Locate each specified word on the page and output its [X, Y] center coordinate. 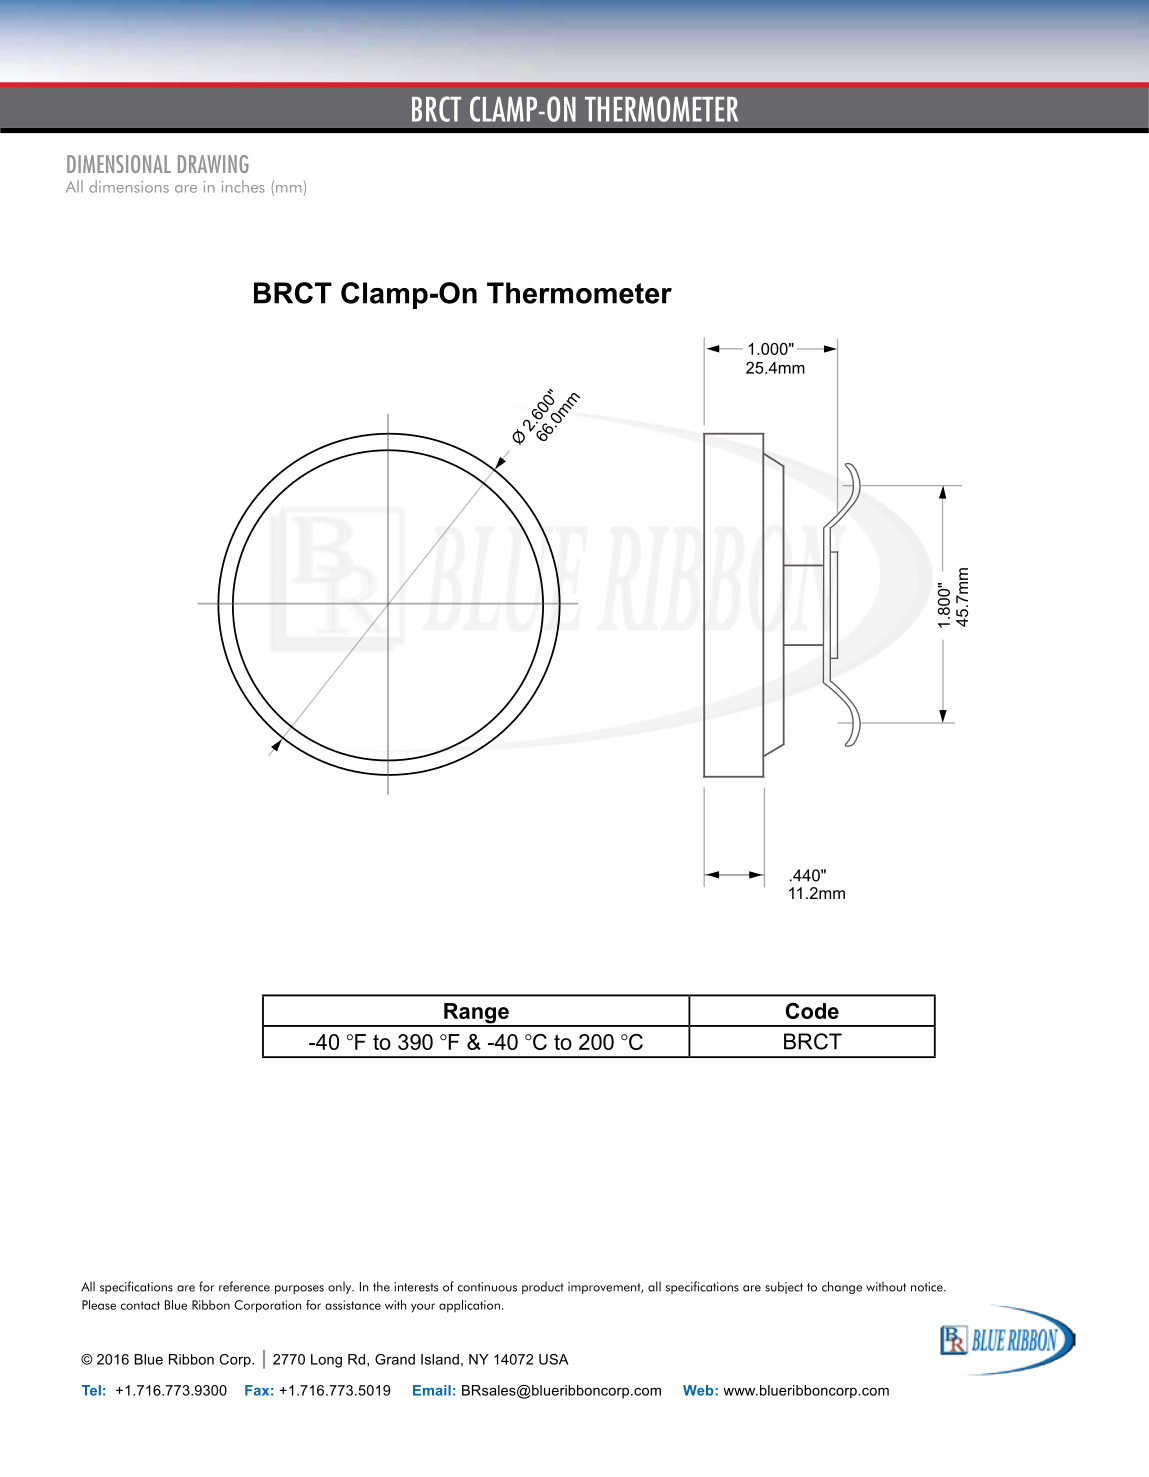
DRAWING [213, 164]
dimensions [129, 186]
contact [140, 1305]
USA [554, 1359]
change [842, 1287]
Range [476, 1014]
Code [812, 1011]
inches [243, 186]
